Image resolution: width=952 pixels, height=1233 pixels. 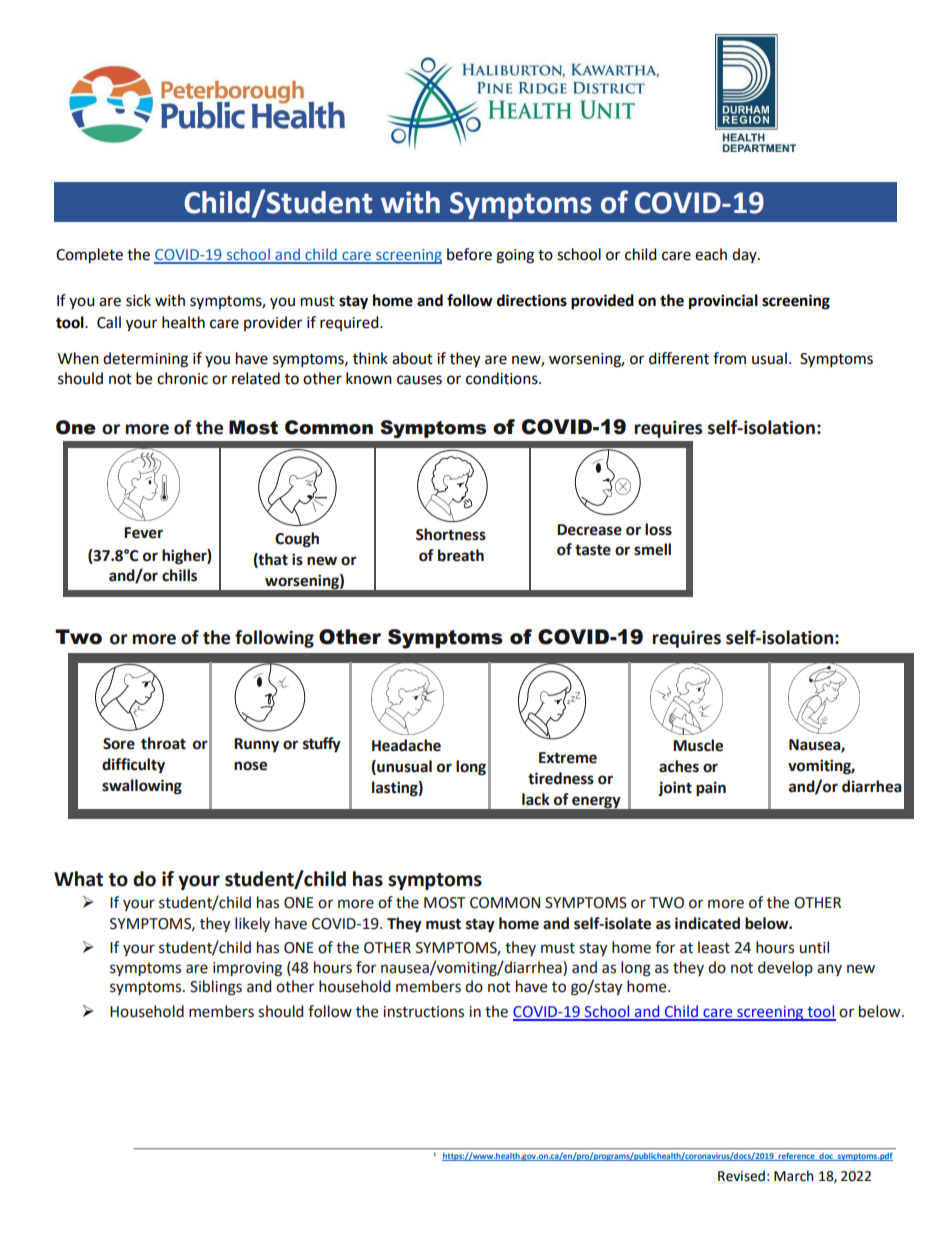 What do you see at coordinates (469, 254) in the image?
I see `before` at bounding box center [469, 254].
